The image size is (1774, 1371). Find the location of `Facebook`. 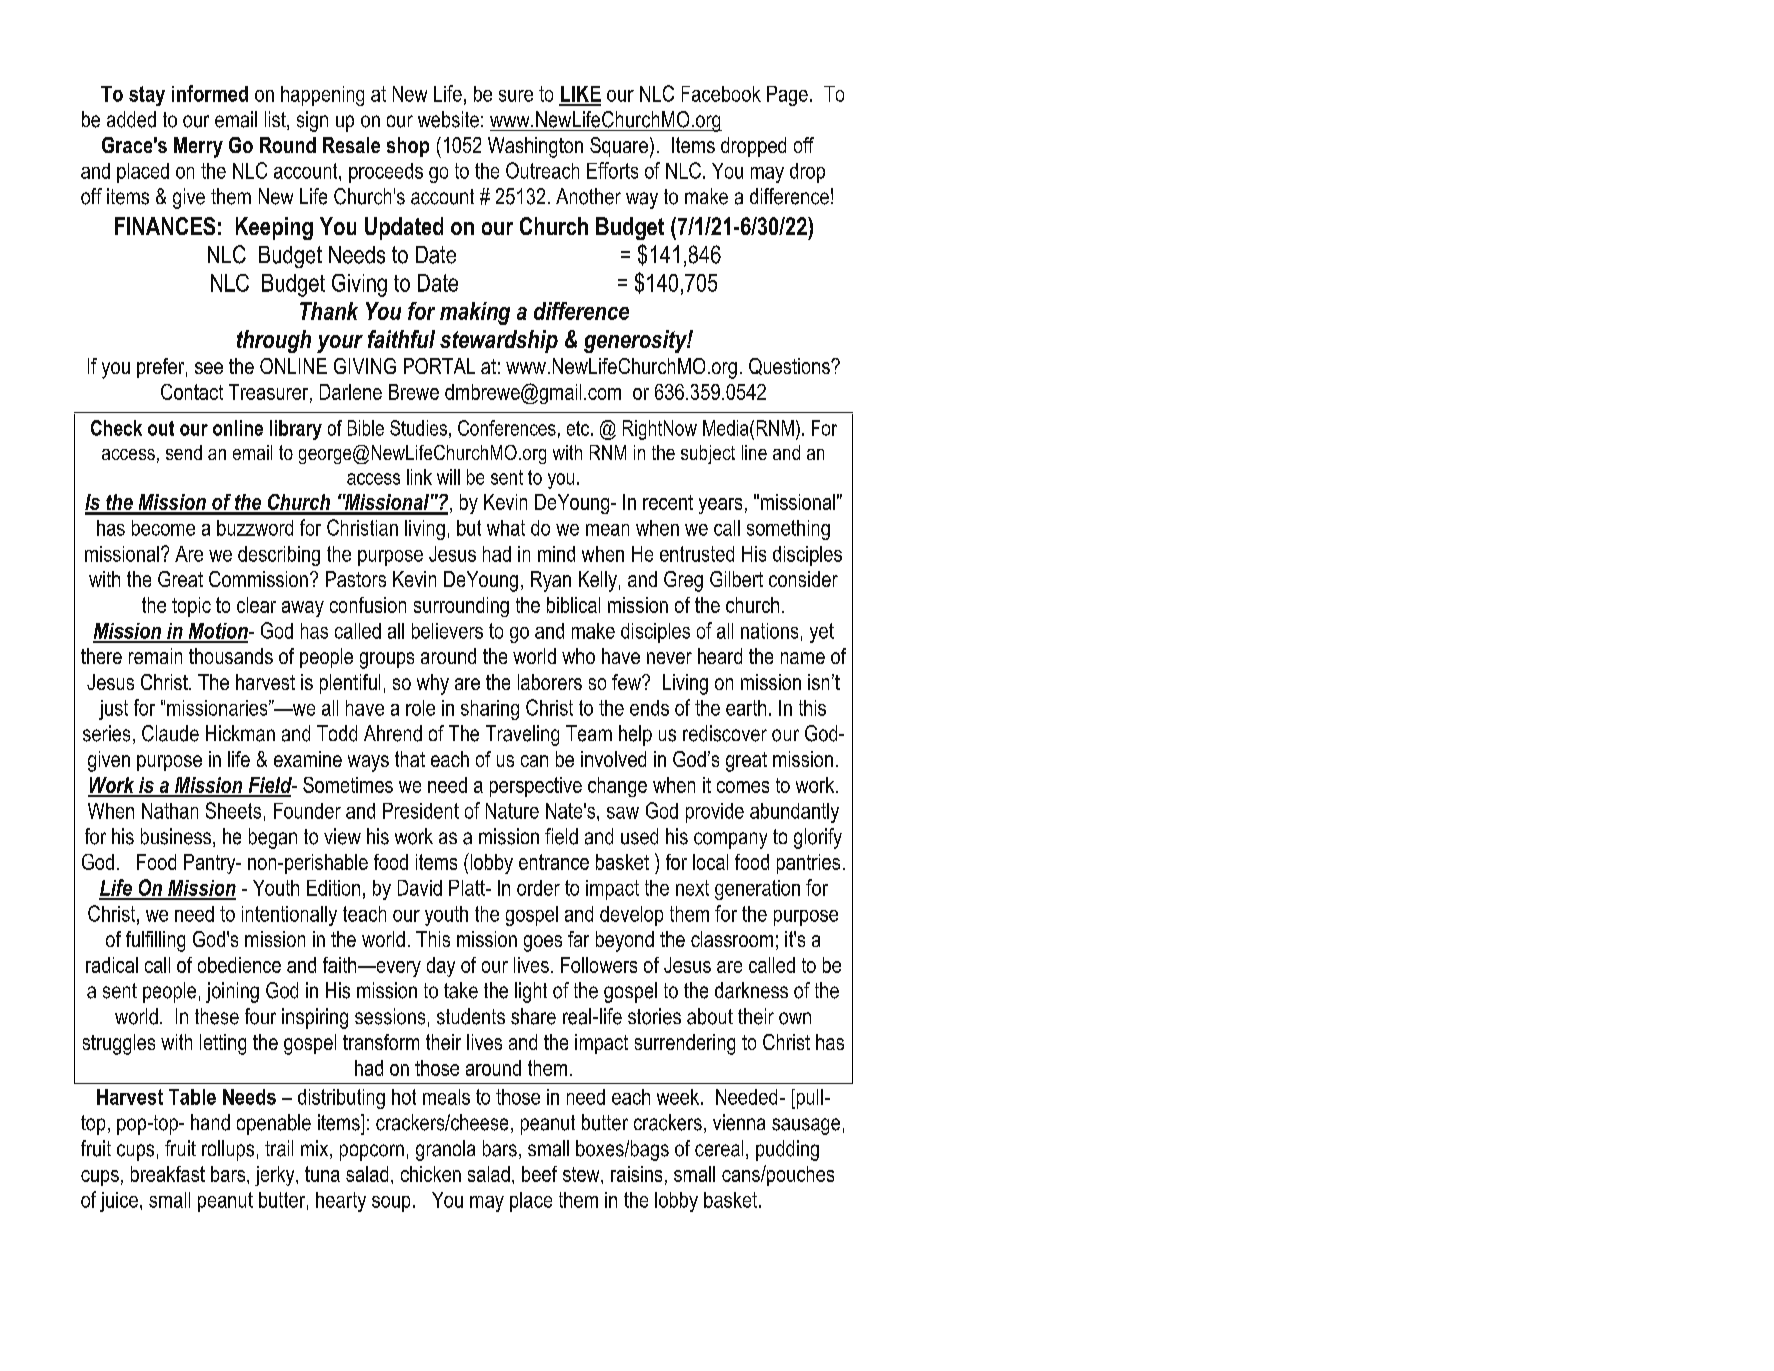

Facebook is located at coordinates (721, 94).
